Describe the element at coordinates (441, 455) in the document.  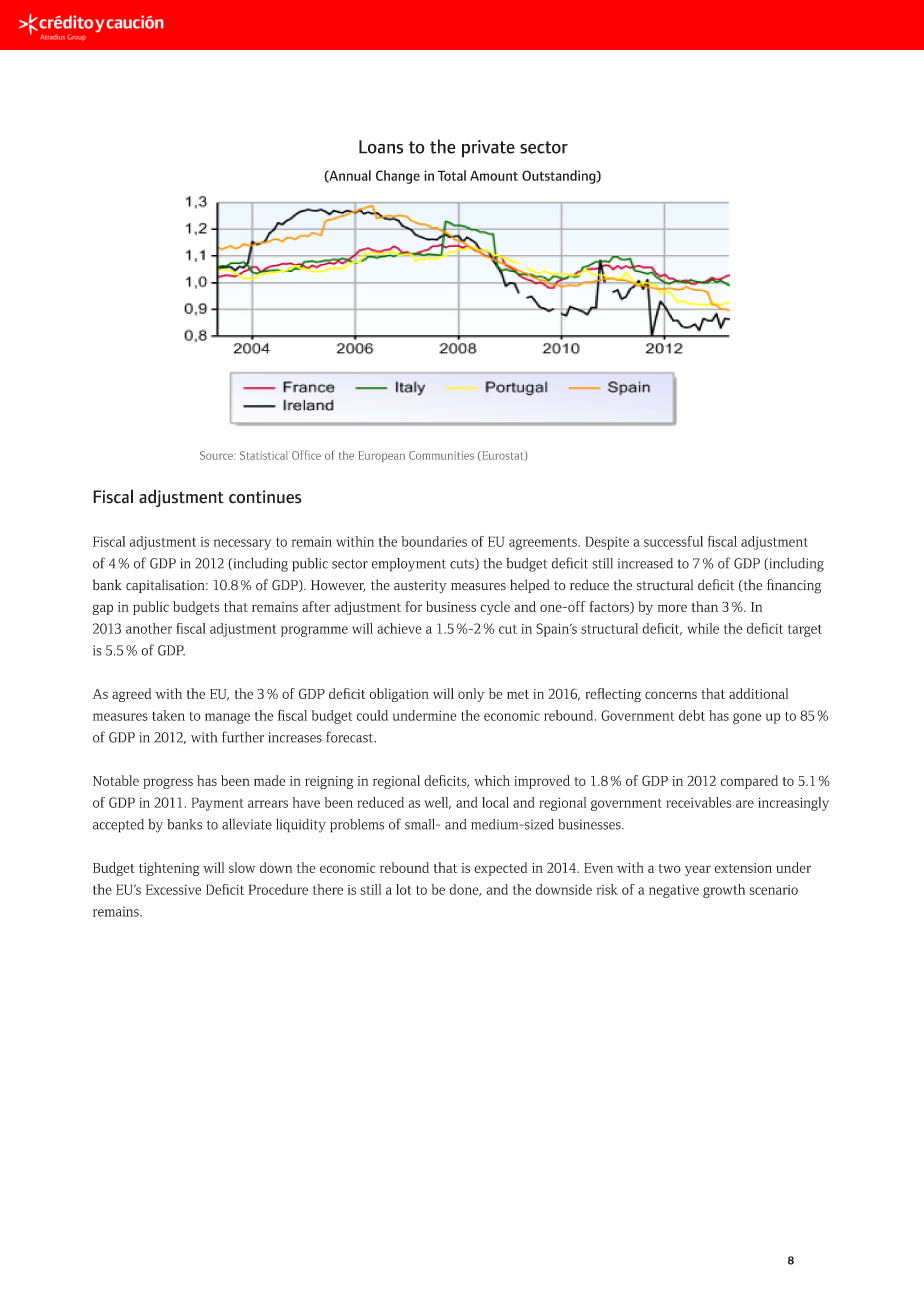
I see `Communities` at that location.
